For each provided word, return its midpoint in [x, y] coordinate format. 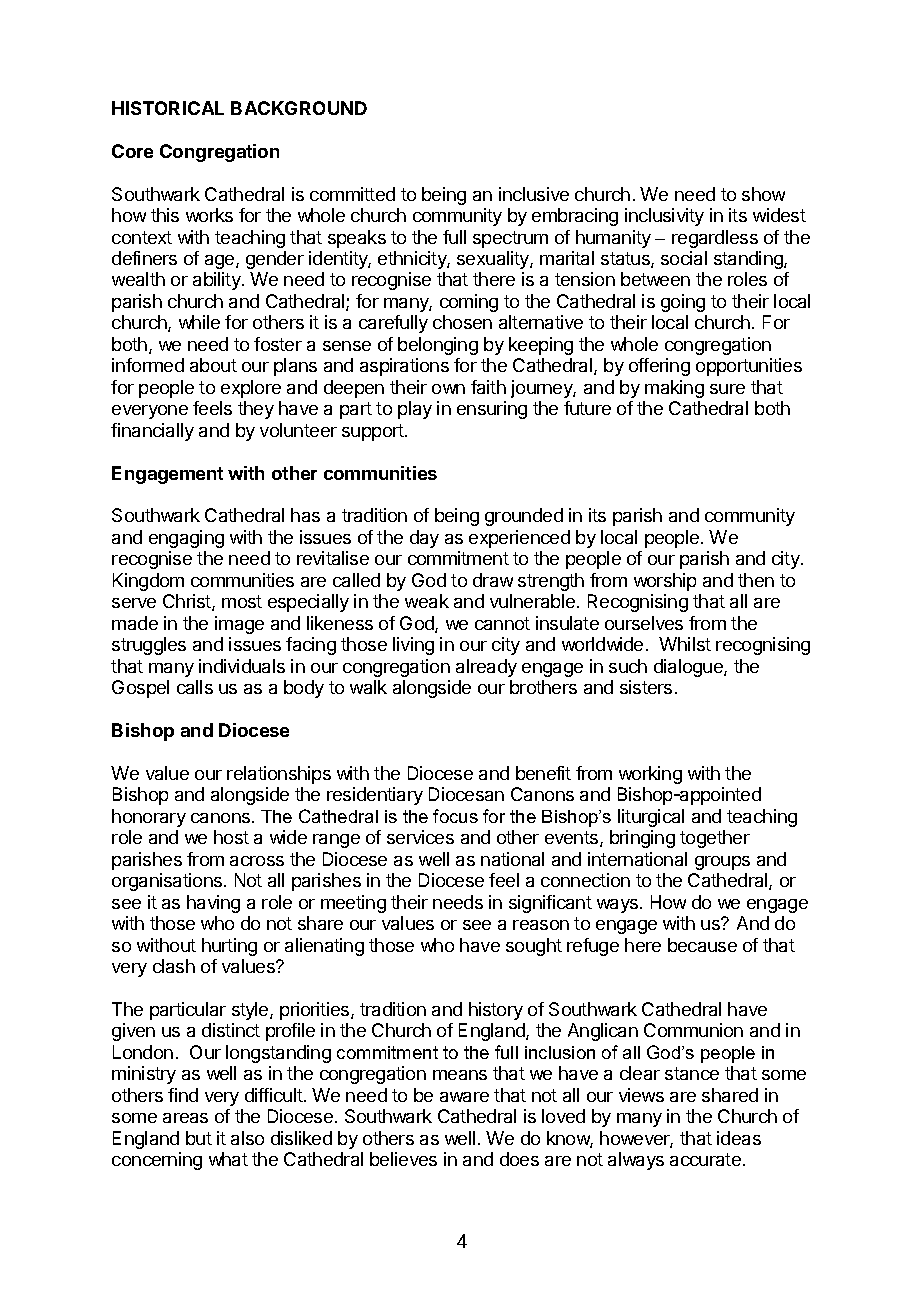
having [213, 904]
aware [464, 1097]
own [448, 389]
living [413, 646]
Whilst [685, 644]
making [674, 389]
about [213, 365]
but [199, 1138]
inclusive [534, 194]
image [239, 625]
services [420, 837]
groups [722, 863]
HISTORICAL [168, 108]
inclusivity [664, 217]
